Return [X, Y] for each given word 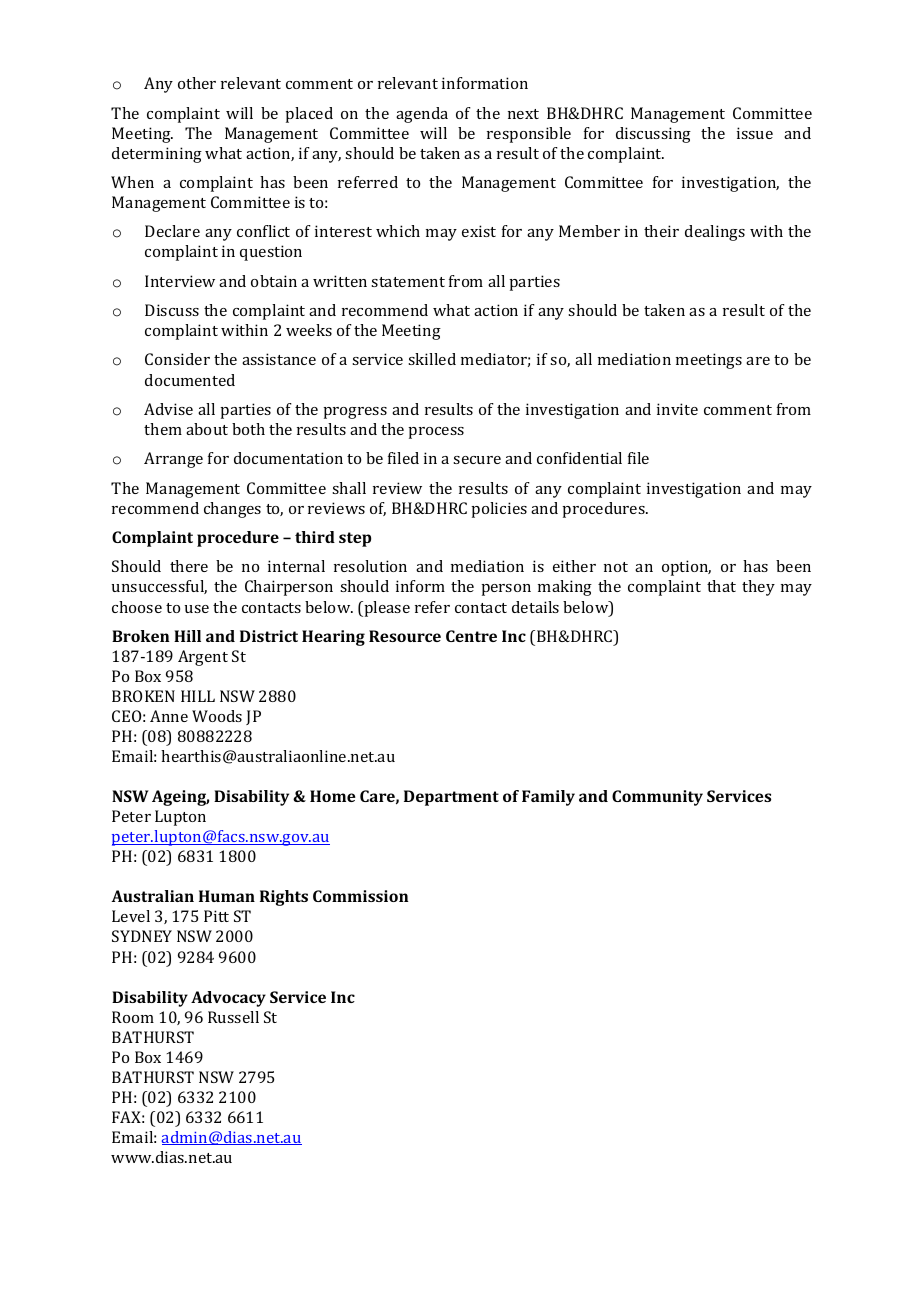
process [436, 433]
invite [677, 409]
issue [755, 133]
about [207, 429]
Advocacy [228, 999]
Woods [217, 716]
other [197, 83]
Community [657, 798]
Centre [471, 636]
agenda [422, 115]
